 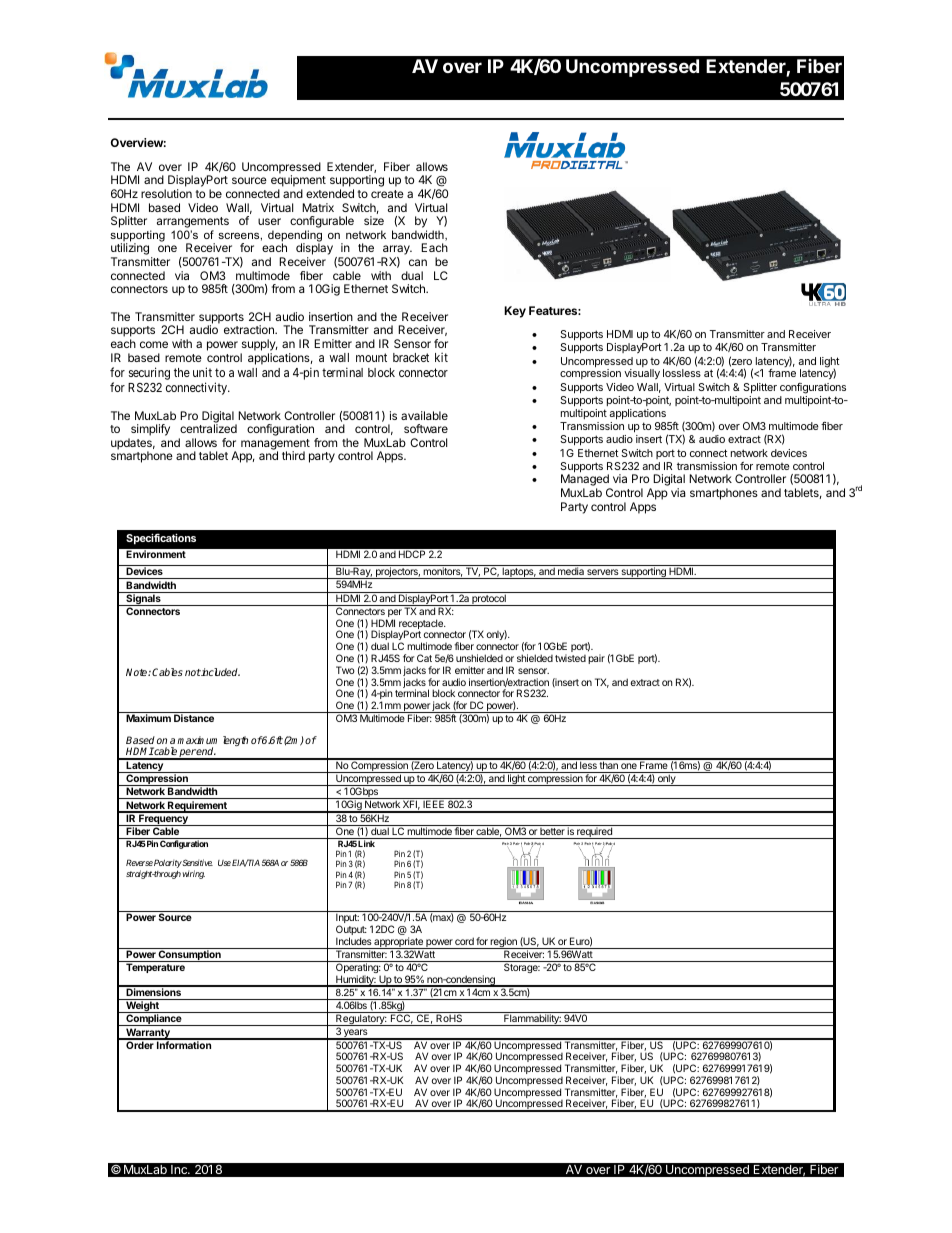 I want to click on arrangements, so click(x=193, y=224).
